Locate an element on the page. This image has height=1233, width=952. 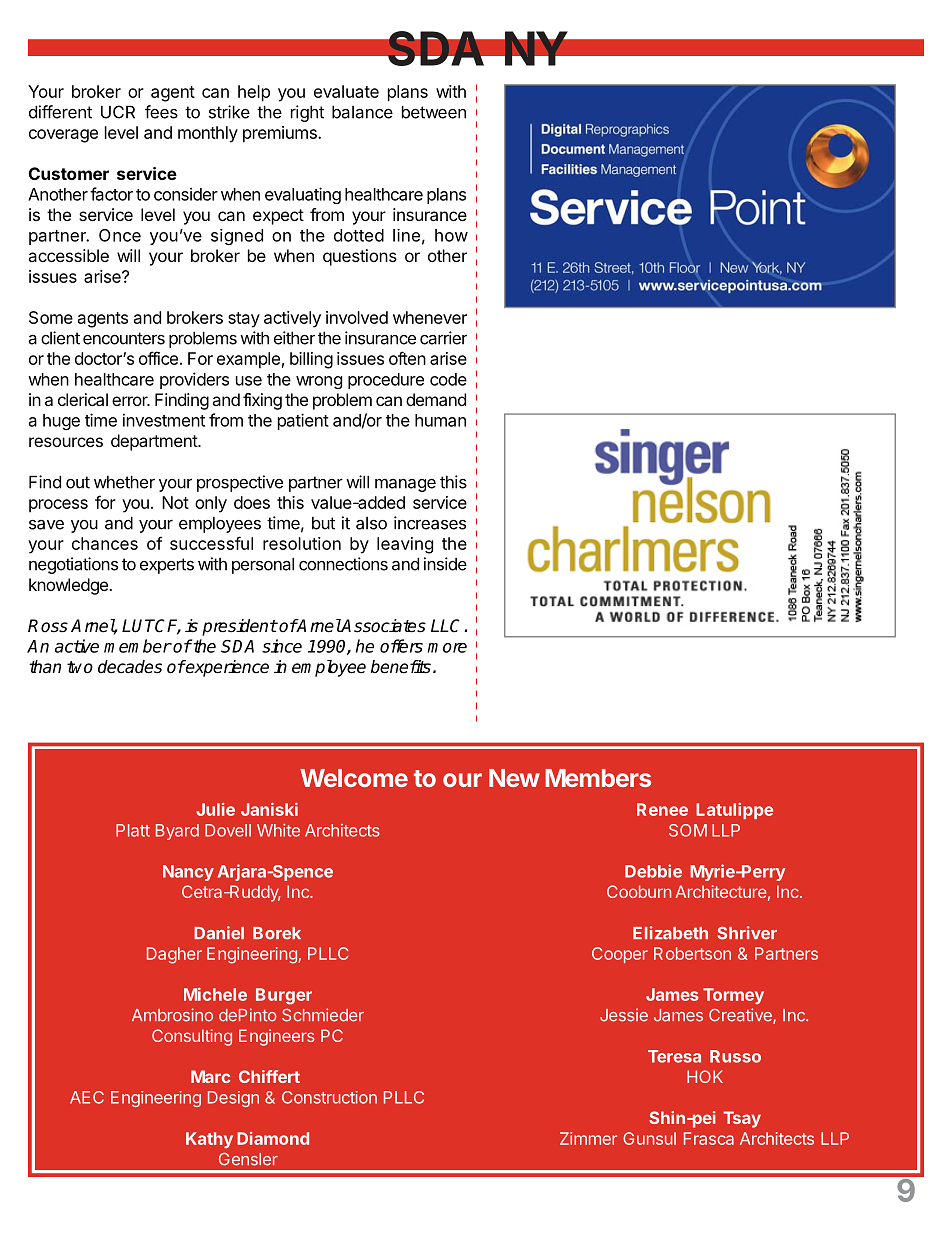
Teresa is located at coordinates (674, 1056).
